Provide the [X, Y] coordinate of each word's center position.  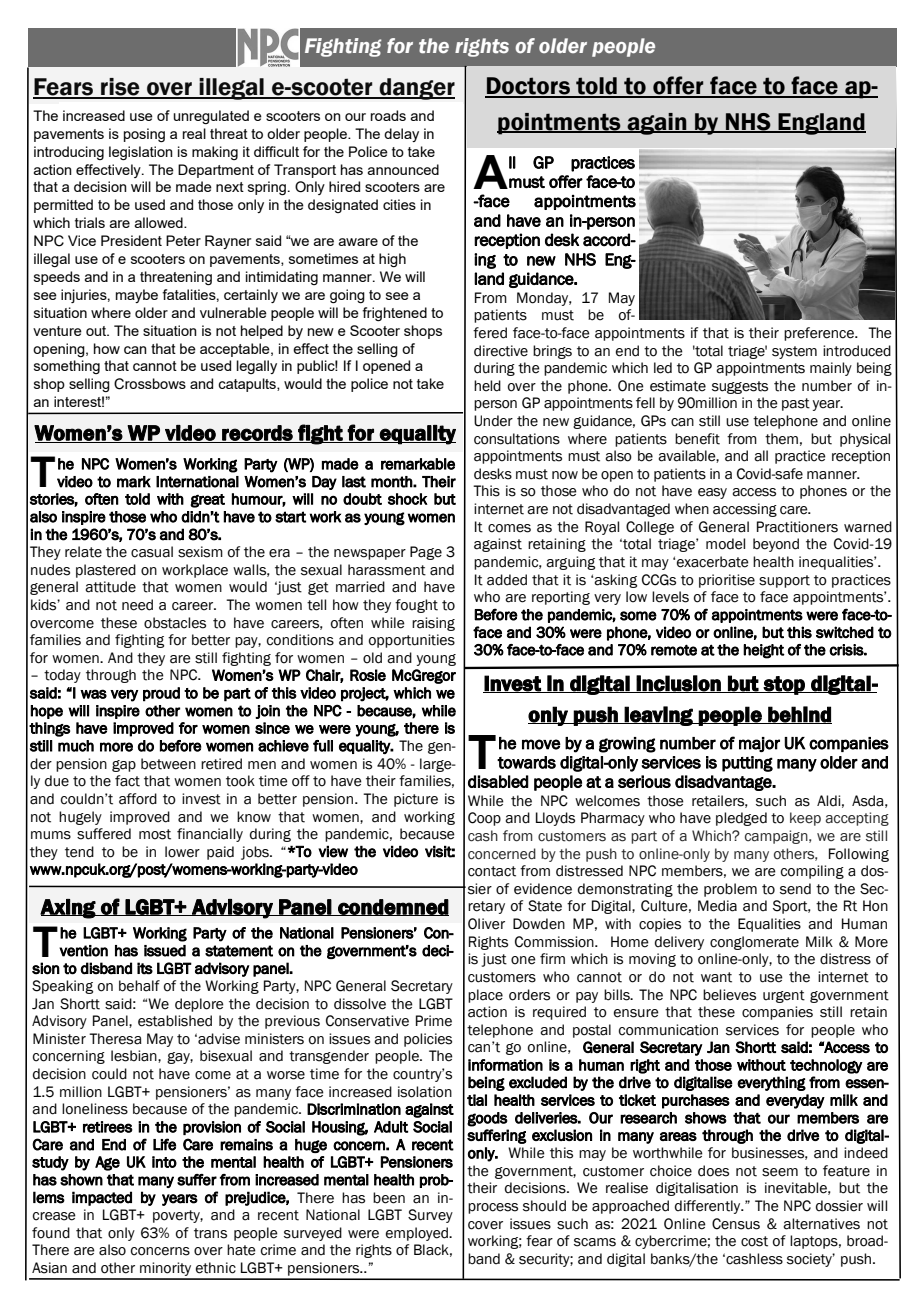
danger [416, 89]
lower [182, 852]
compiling [812, 872]
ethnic [216, 1268]
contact [492, 871]
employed [418, 1234]
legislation [141, 153]
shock [408, 499]
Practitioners [797, 527]
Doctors [528, 87]
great [207, 501]
